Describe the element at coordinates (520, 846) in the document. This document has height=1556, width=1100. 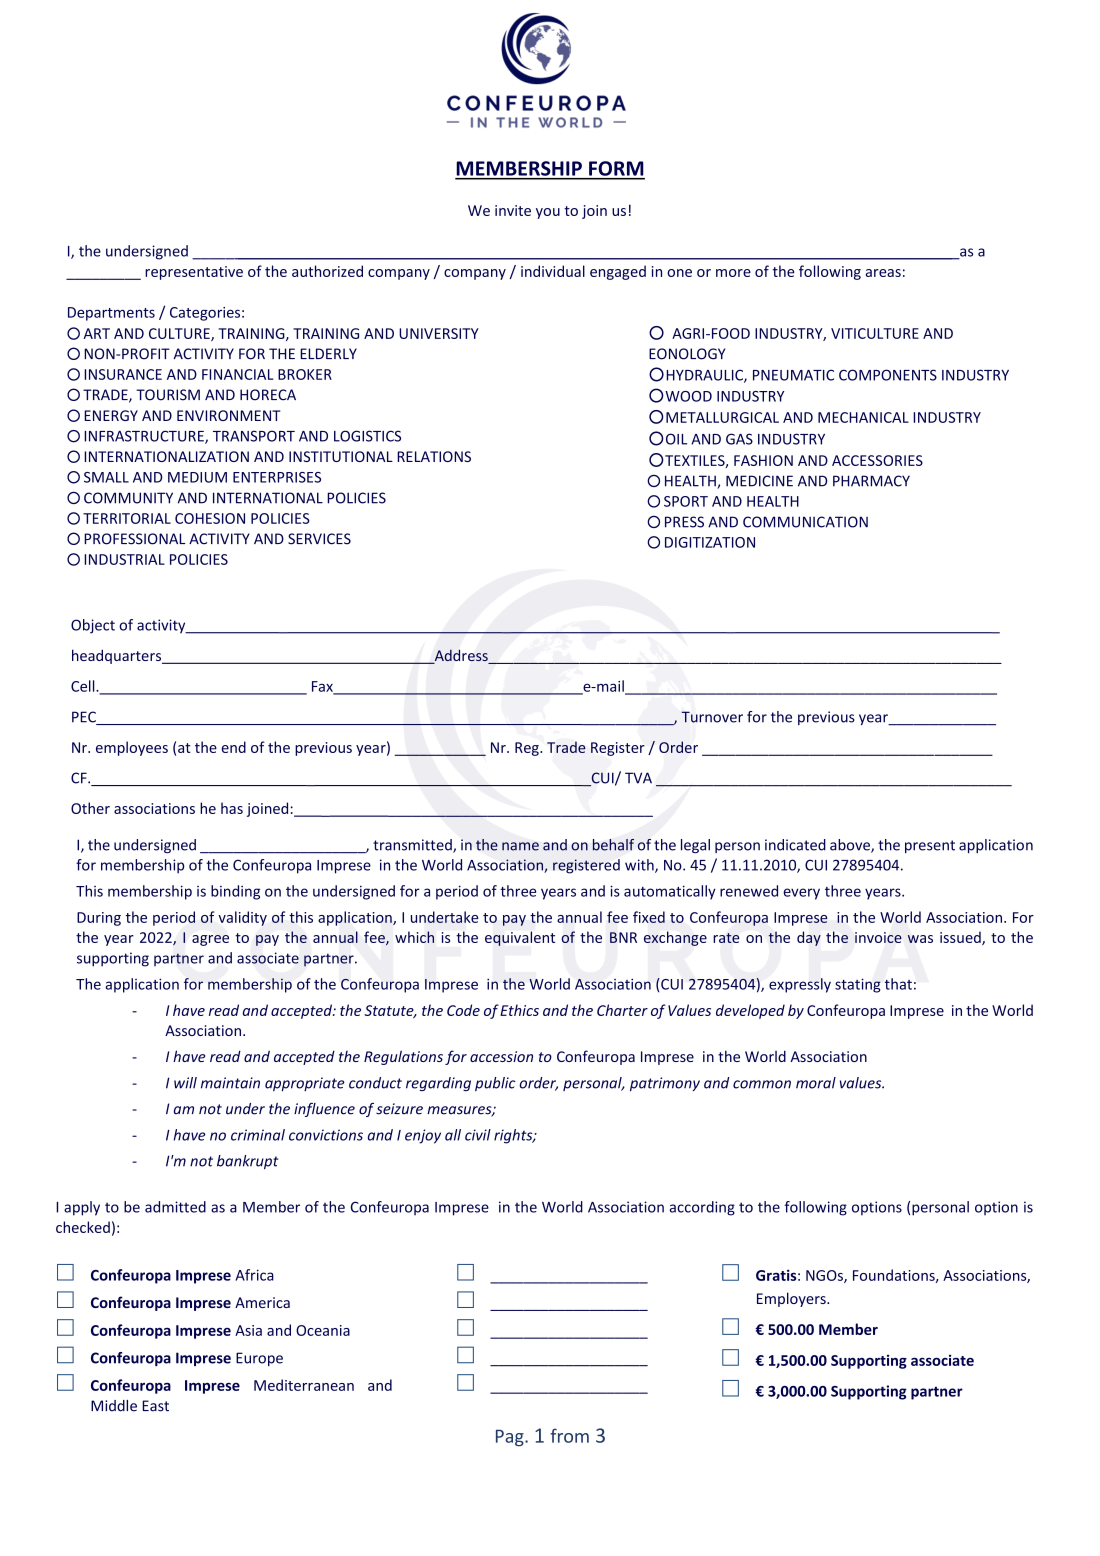
I see `name` at that location.
